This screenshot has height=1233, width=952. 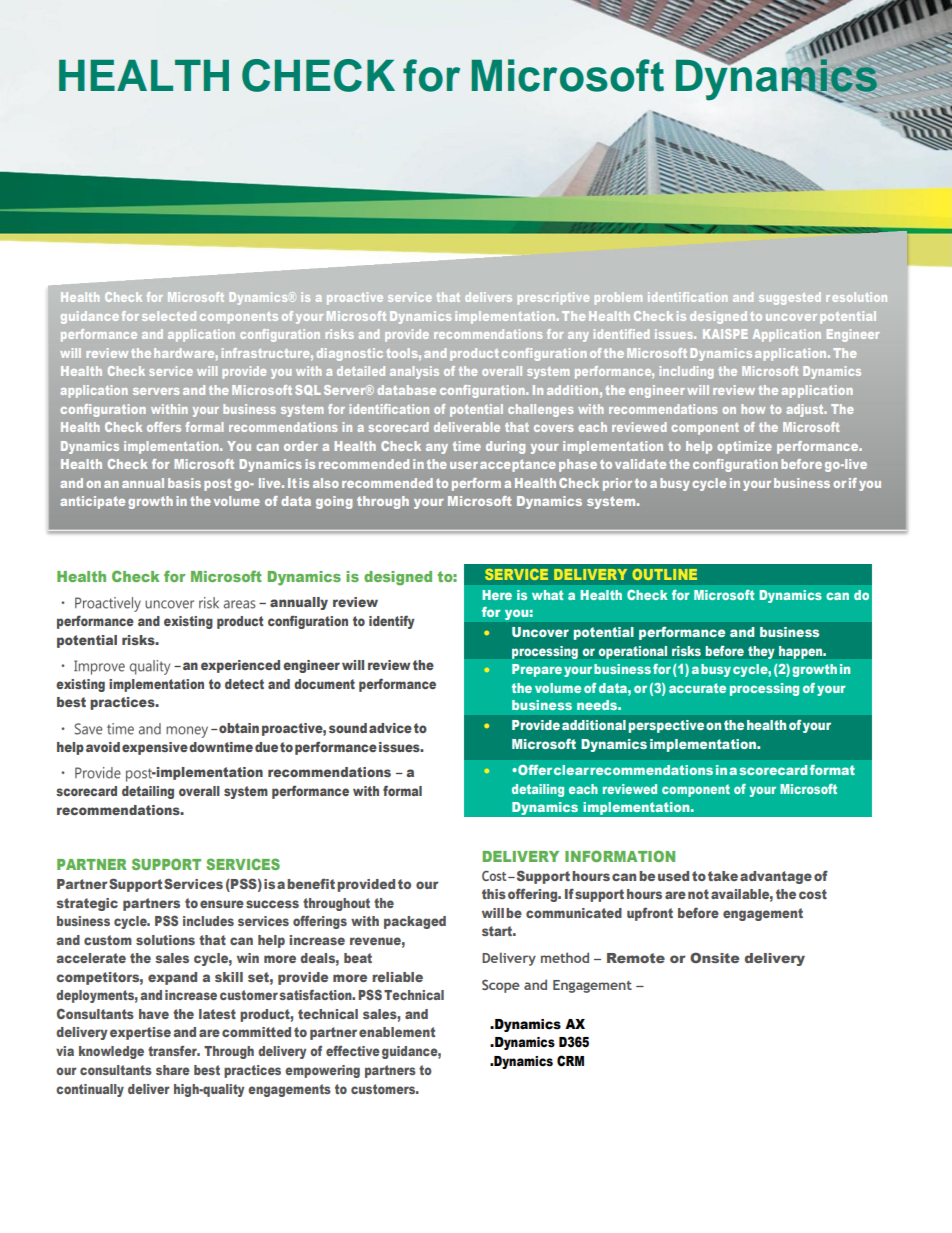 I want to click on enablement, so click(x=397, y=1032).
